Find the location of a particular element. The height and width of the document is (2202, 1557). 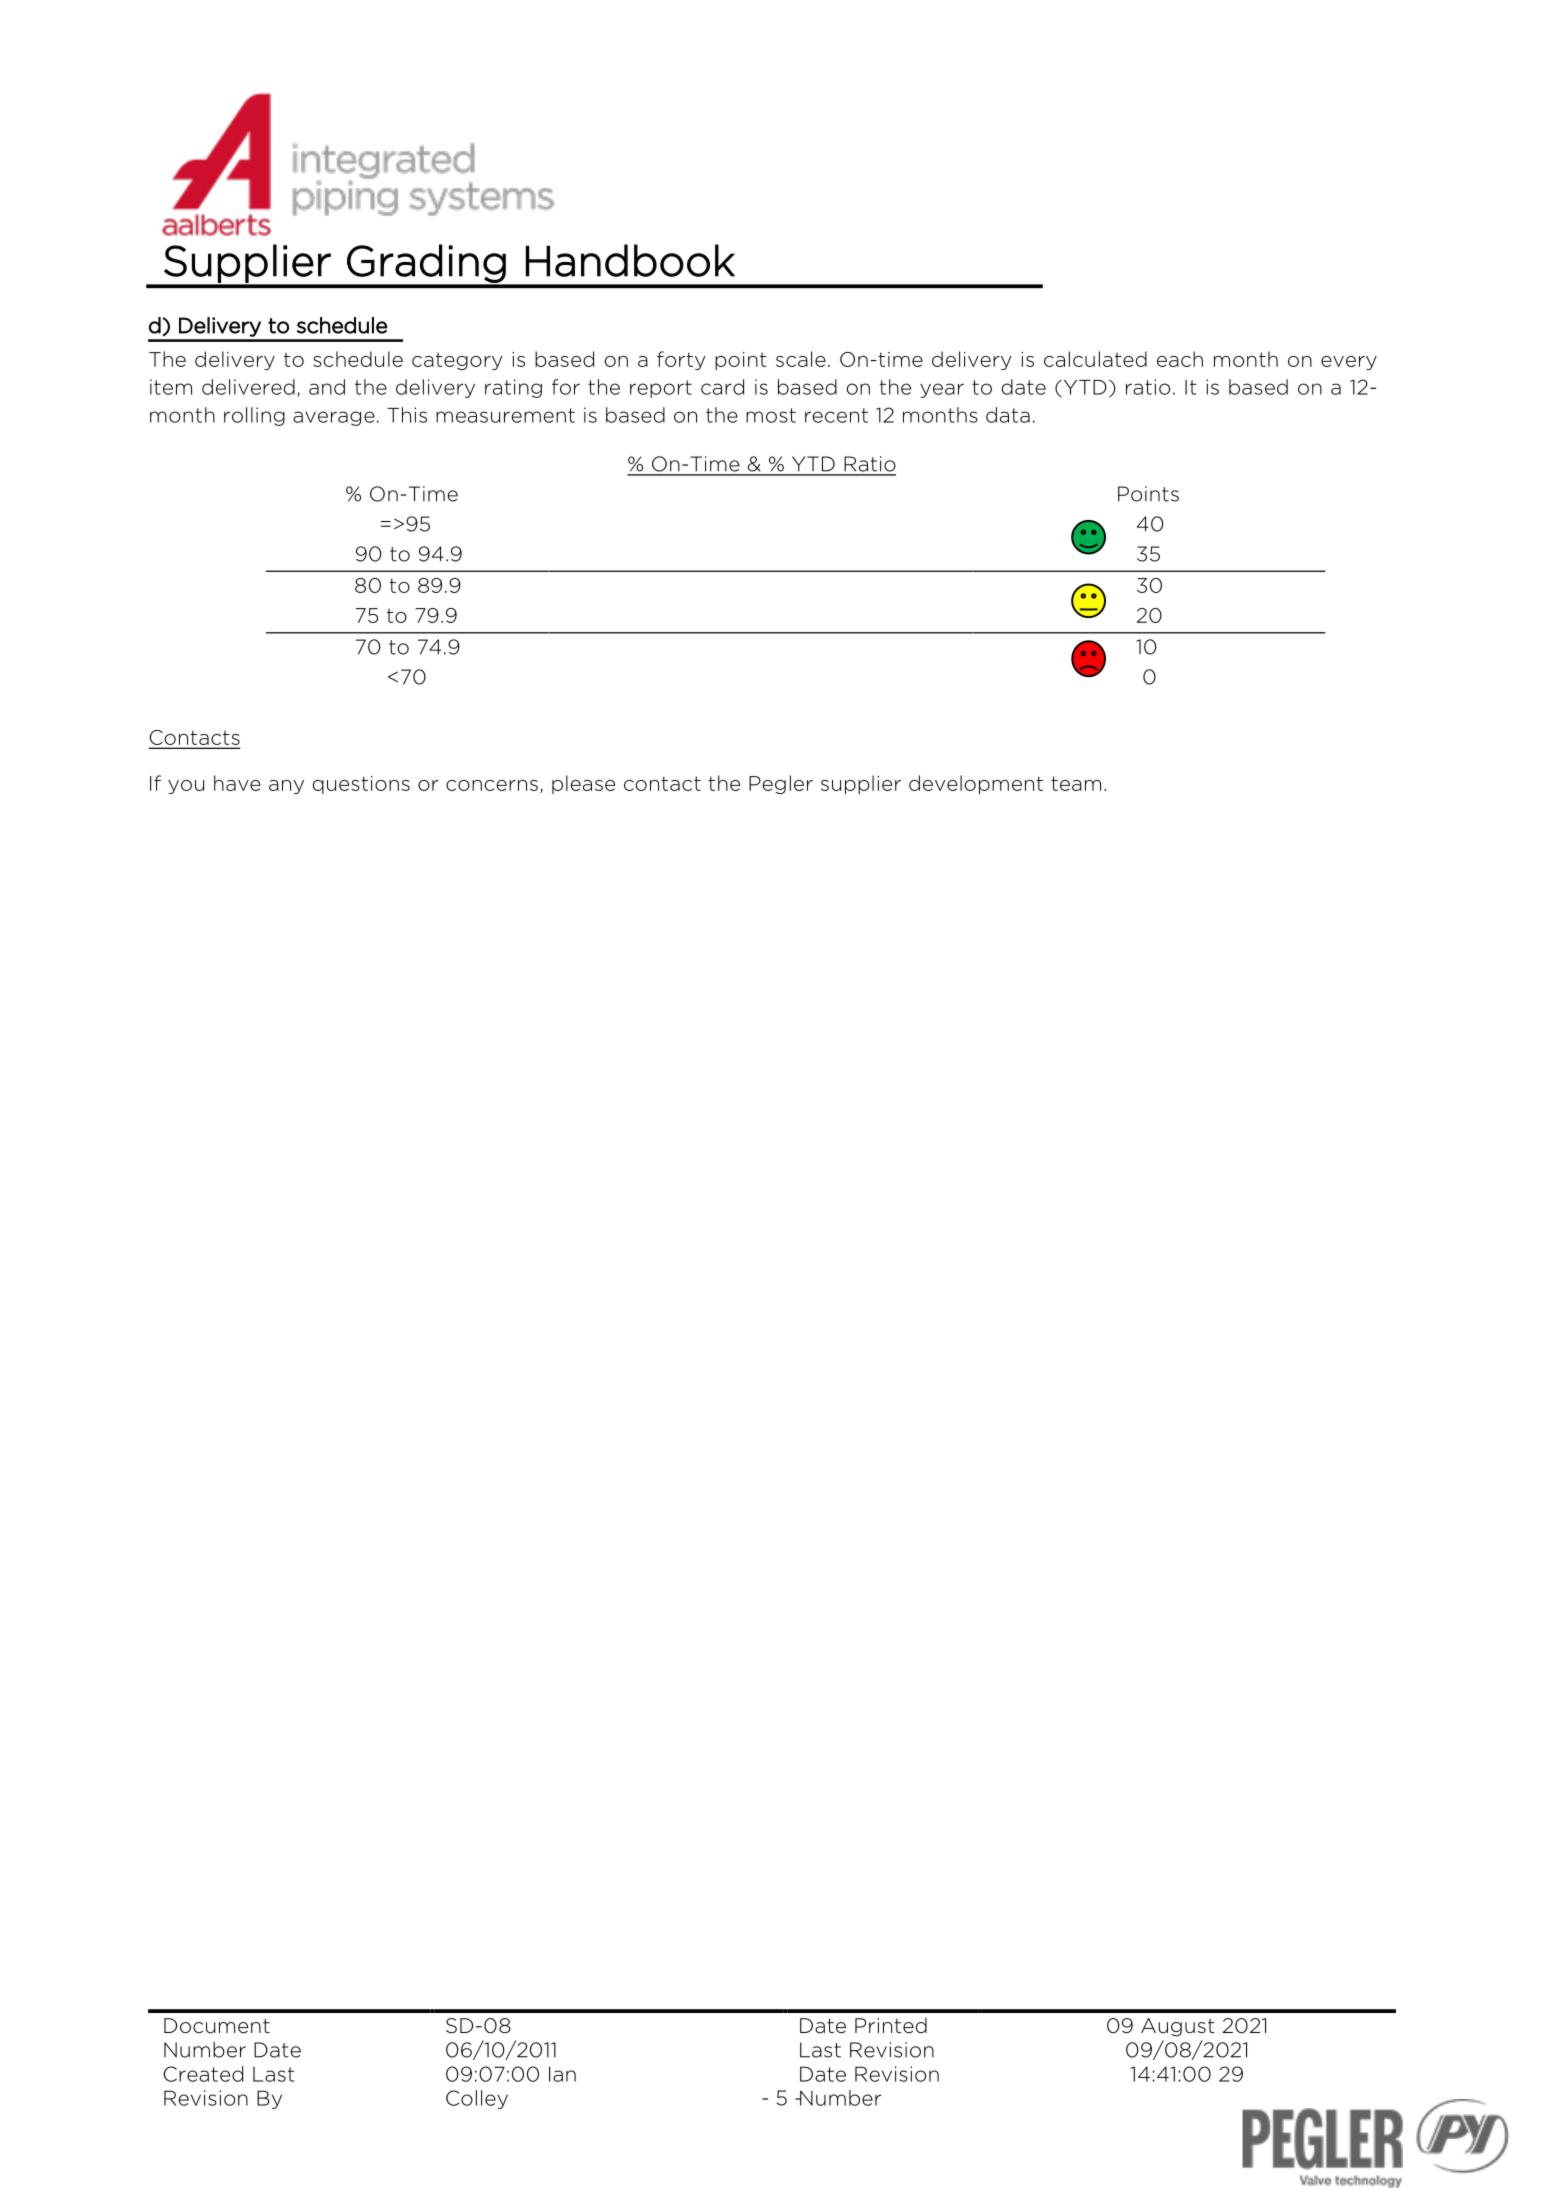

Document is located at coordinates (217, 2026).
